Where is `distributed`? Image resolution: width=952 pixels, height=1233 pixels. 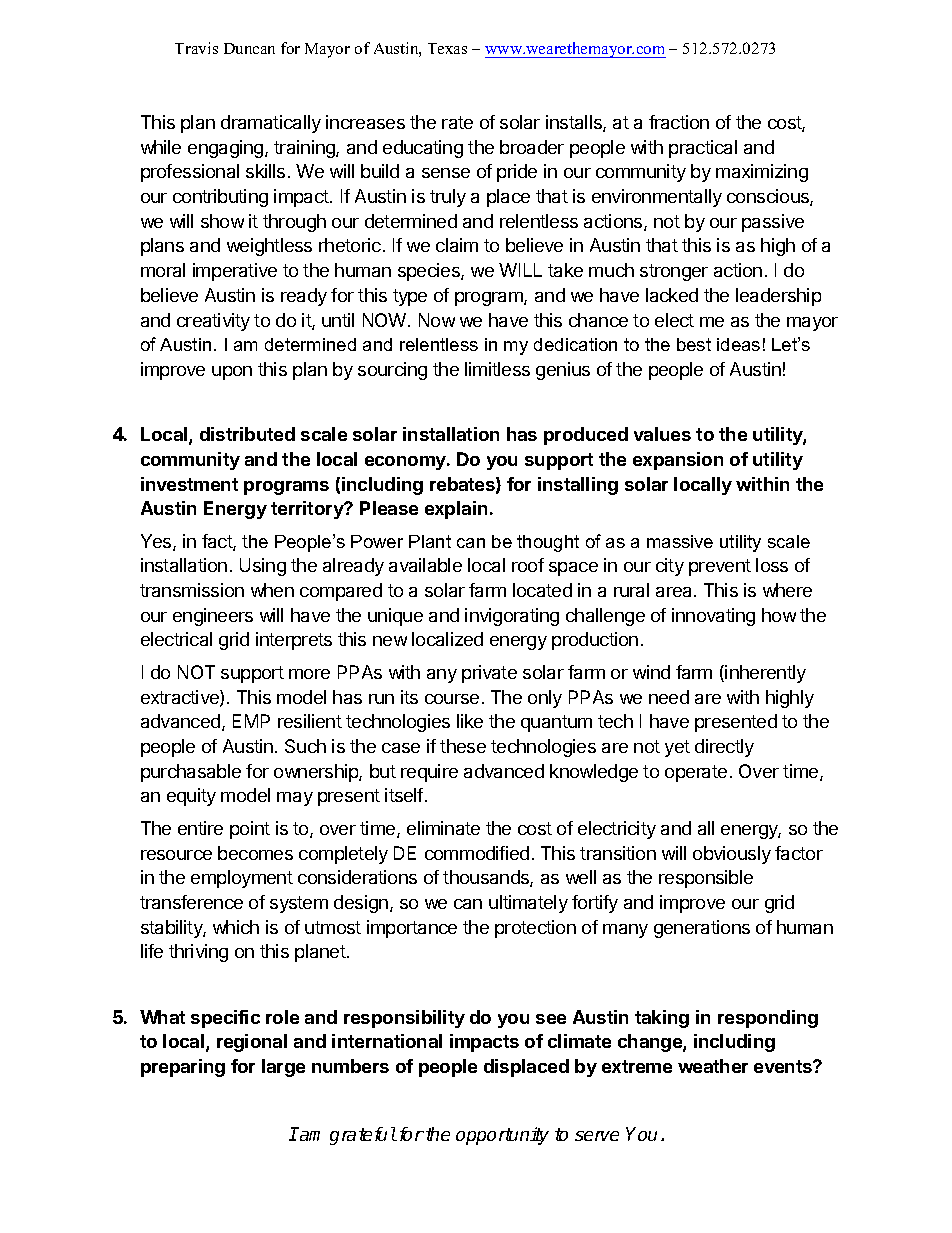 distributed is located at coordinates (247, 434).
